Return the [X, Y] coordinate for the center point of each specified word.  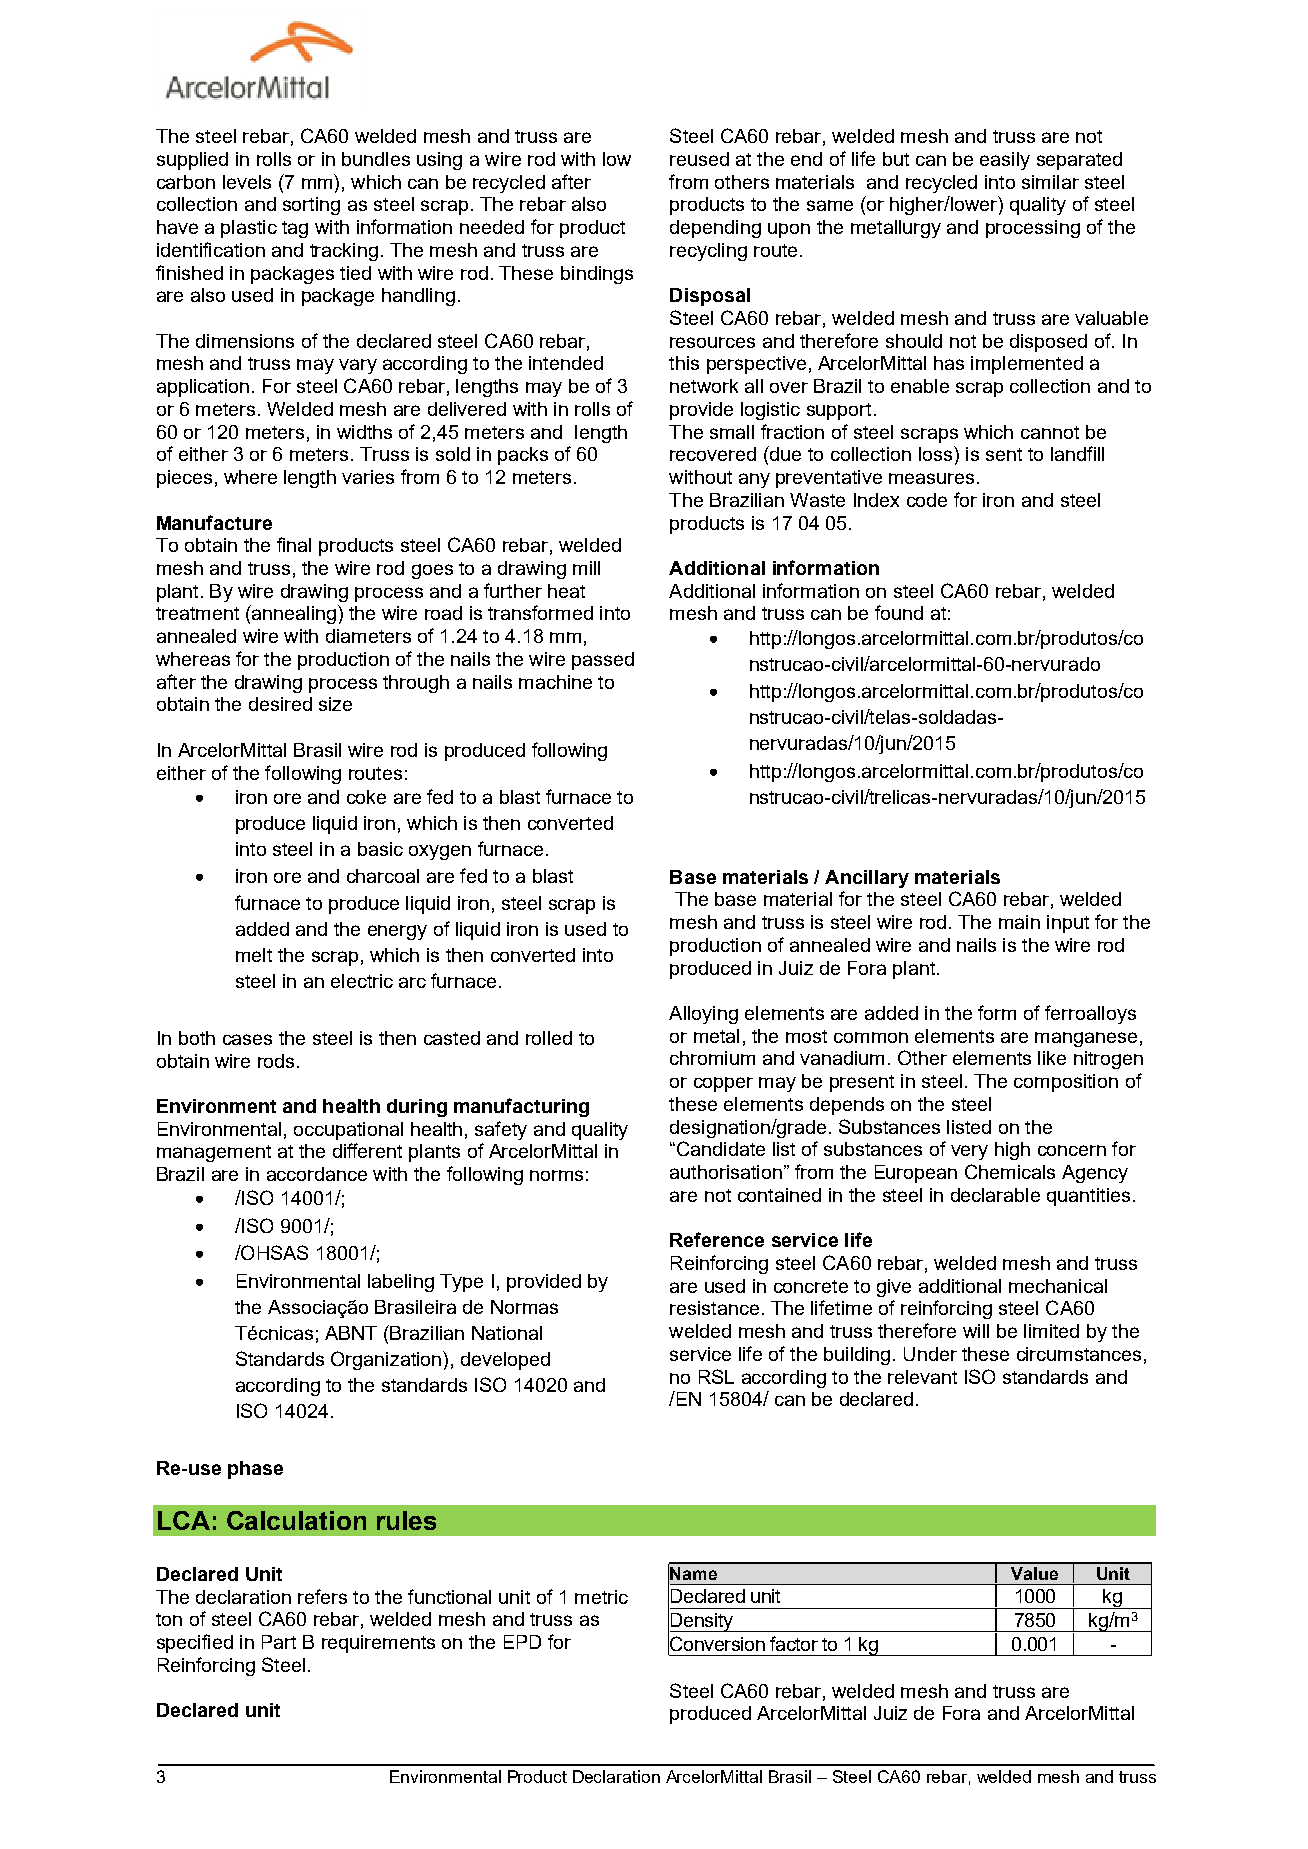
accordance [317, 1174]
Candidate [721, 1148]
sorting [311, 206]
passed [603, 661]
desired [280, 704]
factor [794, 1643]
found [899, 612]
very [969, 1152]
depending [715, 229]
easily [1005, 161]
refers [322, 1596]
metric [601, 1597]
